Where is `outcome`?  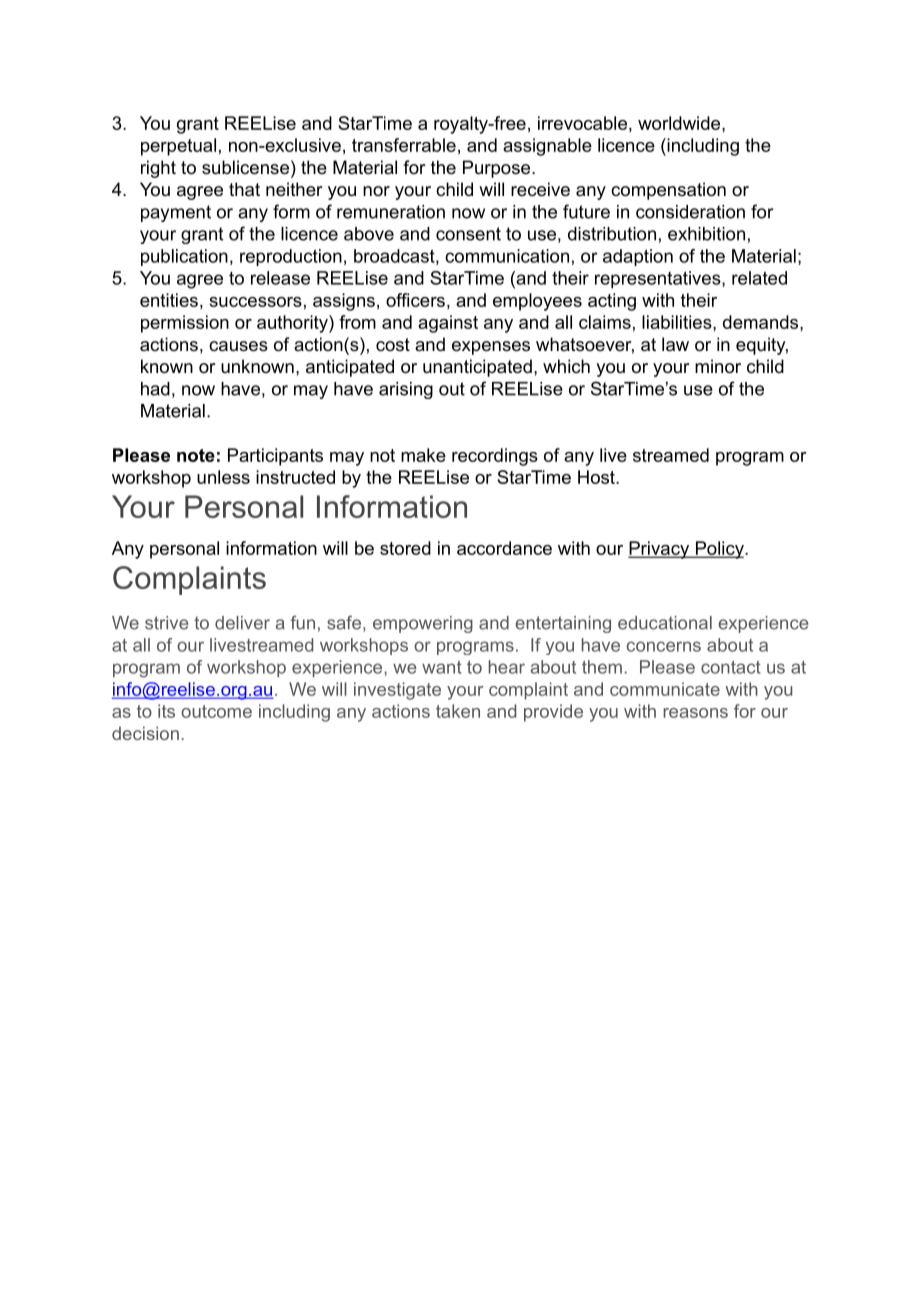 outcome is located at coordinates (216, 711).
